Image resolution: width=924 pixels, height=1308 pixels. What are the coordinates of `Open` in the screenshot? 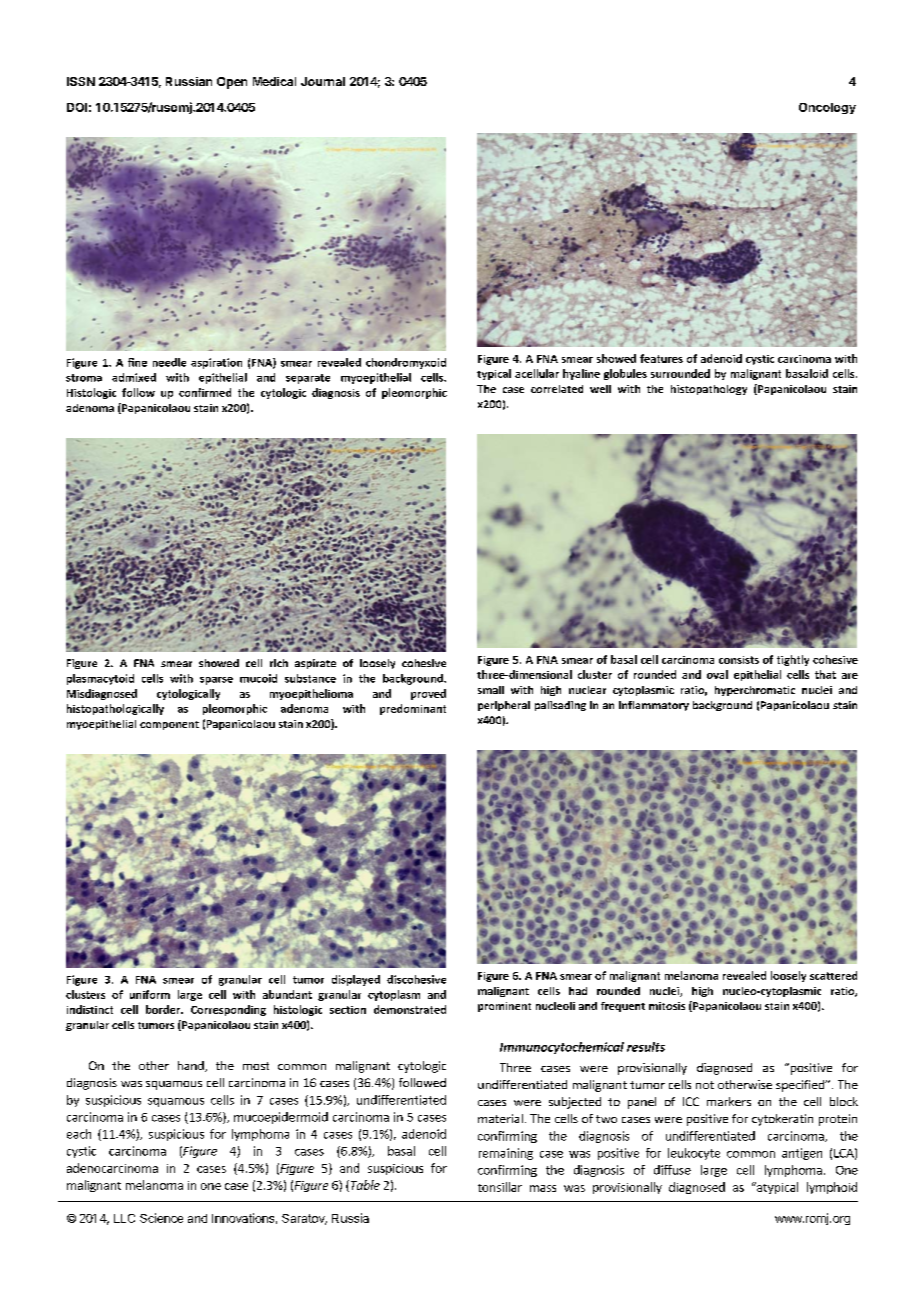 It's located at (232, 83).
